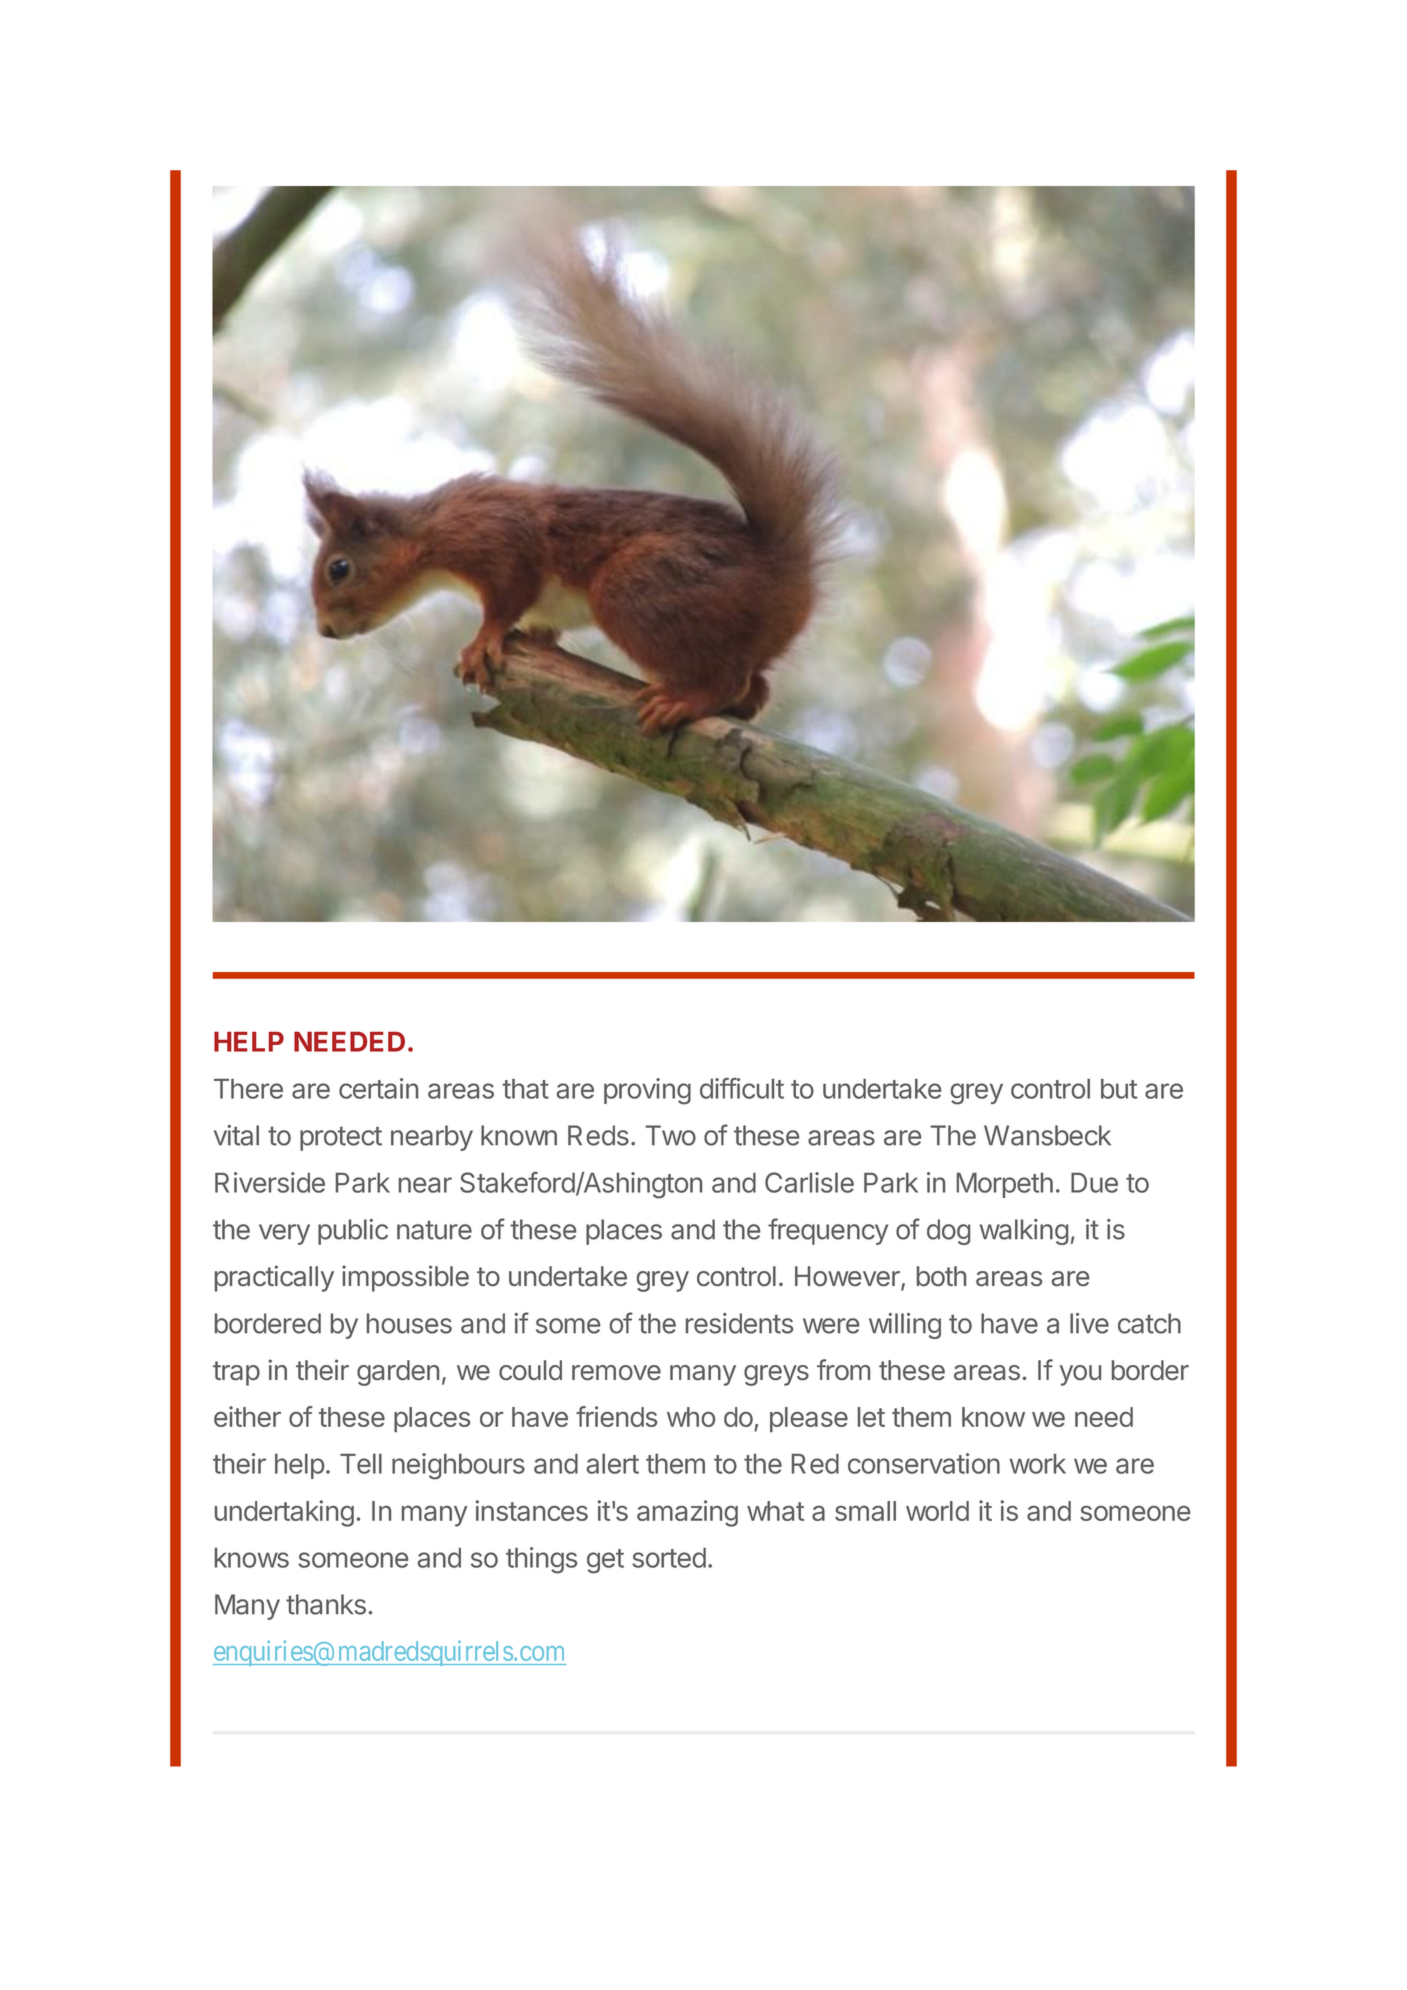  Describe the element at coordinates (326, 1604) in the page. I see `thanks` at that location.
